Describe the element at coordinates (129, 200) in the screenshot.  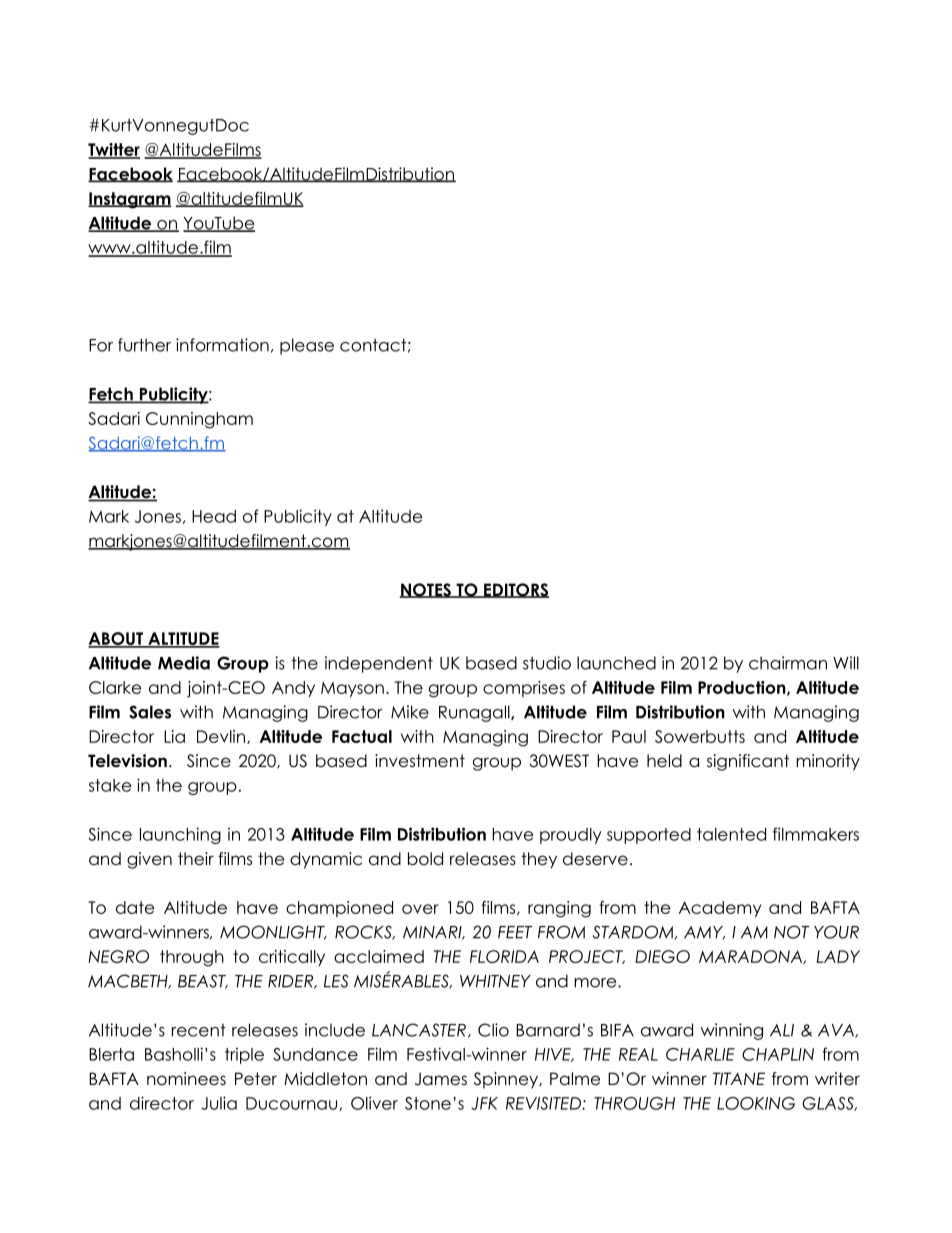
I see `Instagram` at that location.
